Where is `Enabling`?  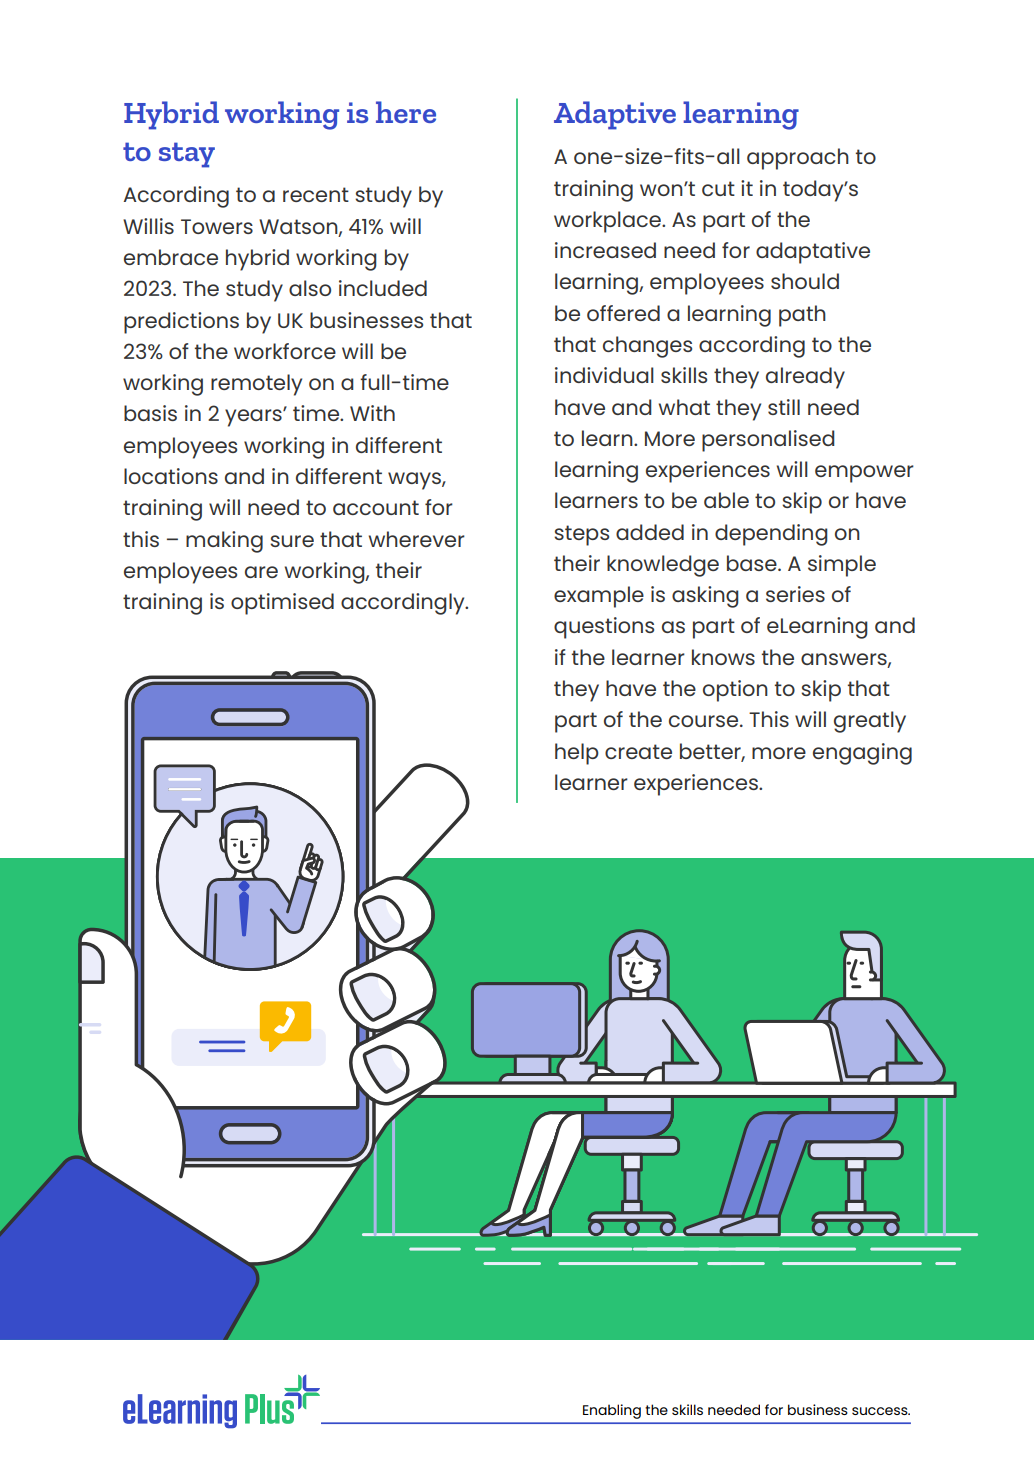
Enabling is located at coordinates (612, 1411).
